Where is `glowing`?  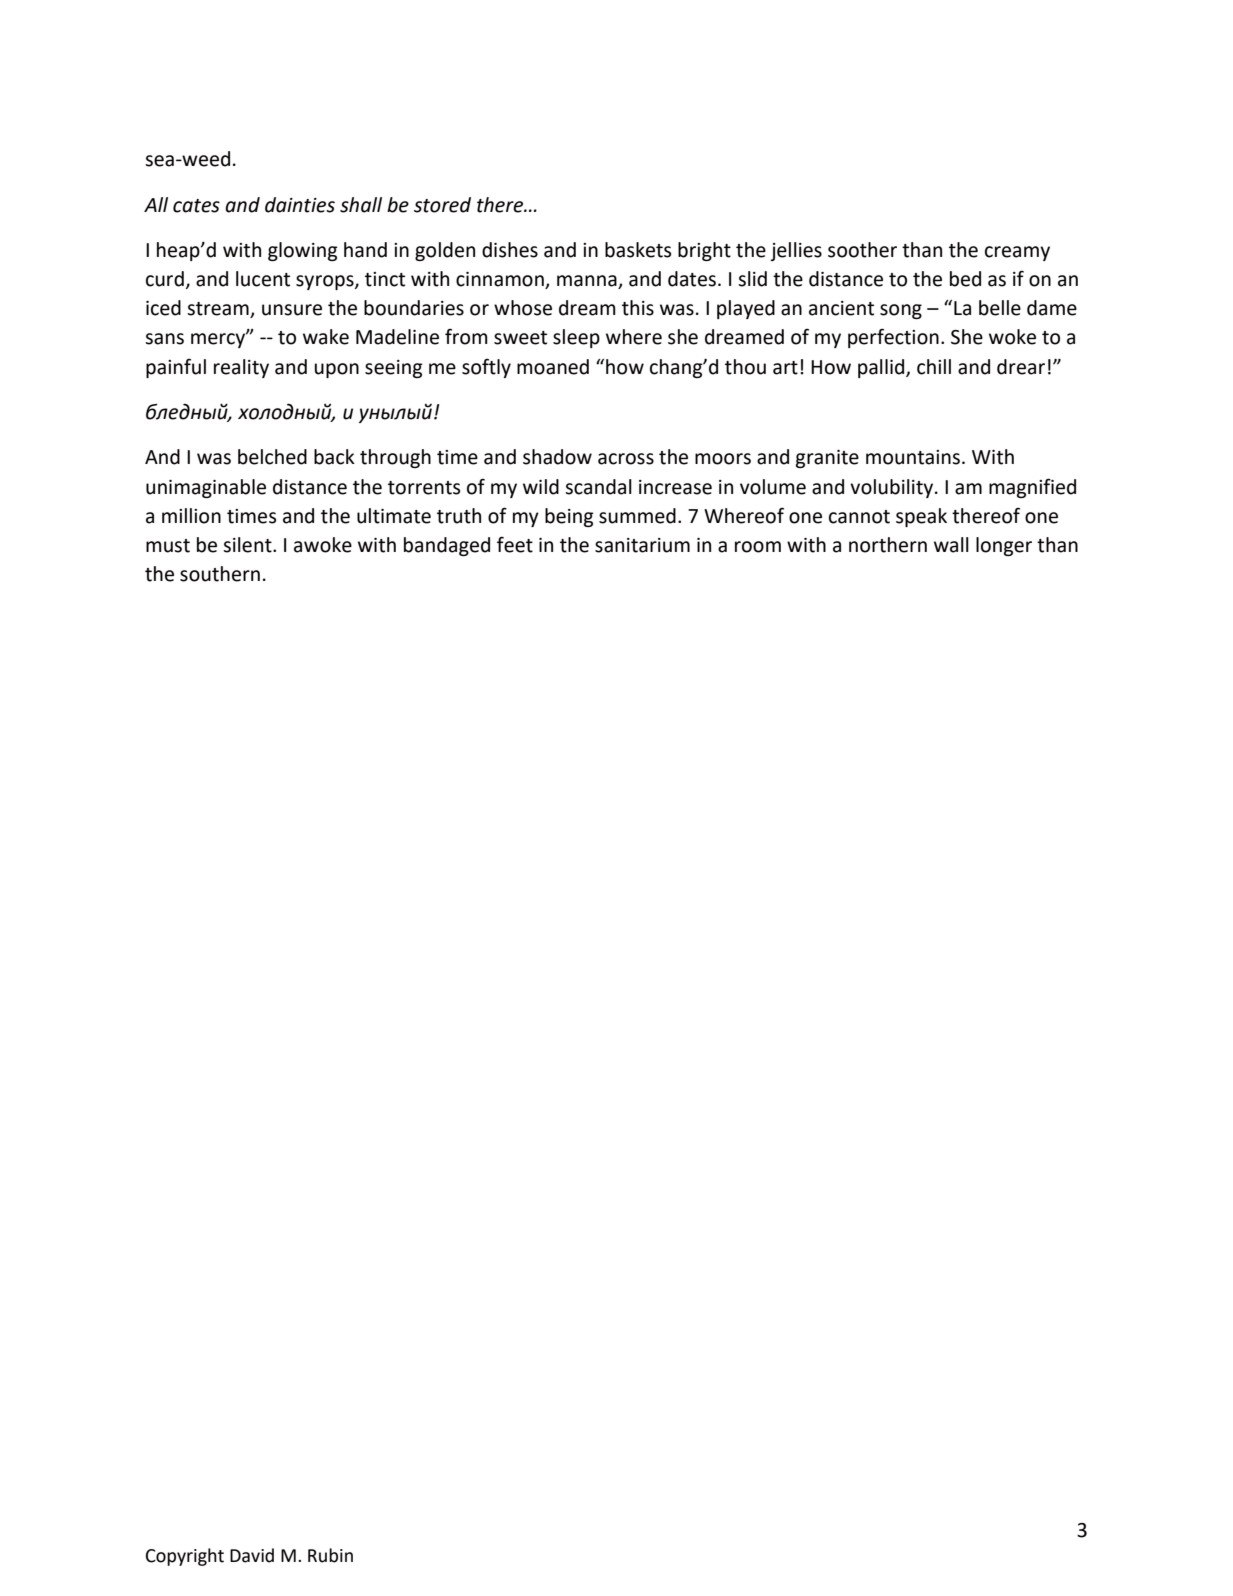 glowing is located at coordinates (303, 251).
